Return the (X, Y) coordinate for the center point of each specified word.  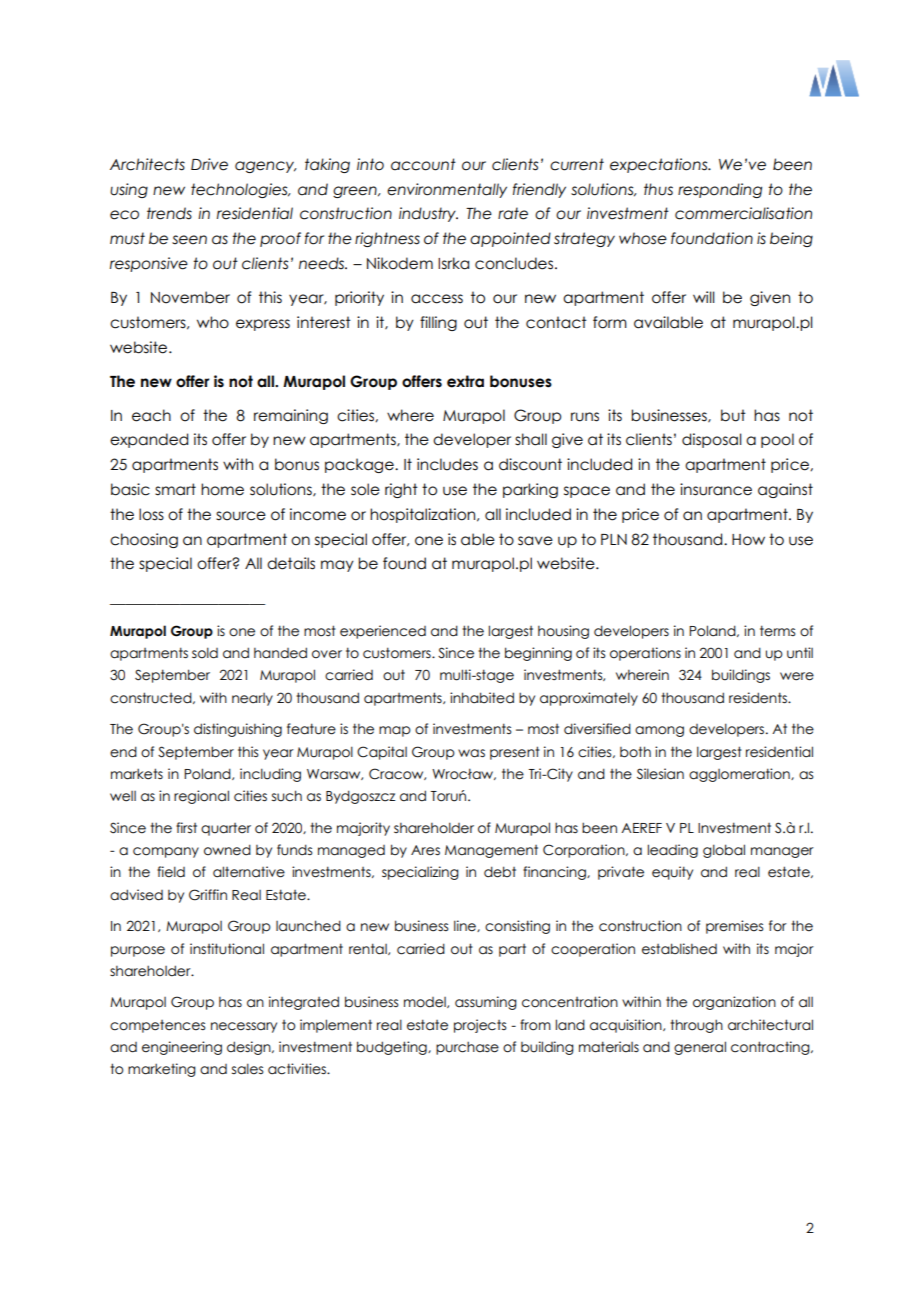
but (733, 415)
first (186, 827)
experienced (383, 632)
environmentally (447, 190)
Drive (209, 164)
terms (777, 631)
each (151, 415)
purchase (467, 1048)
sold (205, 653)
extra (465, 381)
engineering (182, 1048)
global (724, 851)
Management (491, 851)
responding (720, 190)
